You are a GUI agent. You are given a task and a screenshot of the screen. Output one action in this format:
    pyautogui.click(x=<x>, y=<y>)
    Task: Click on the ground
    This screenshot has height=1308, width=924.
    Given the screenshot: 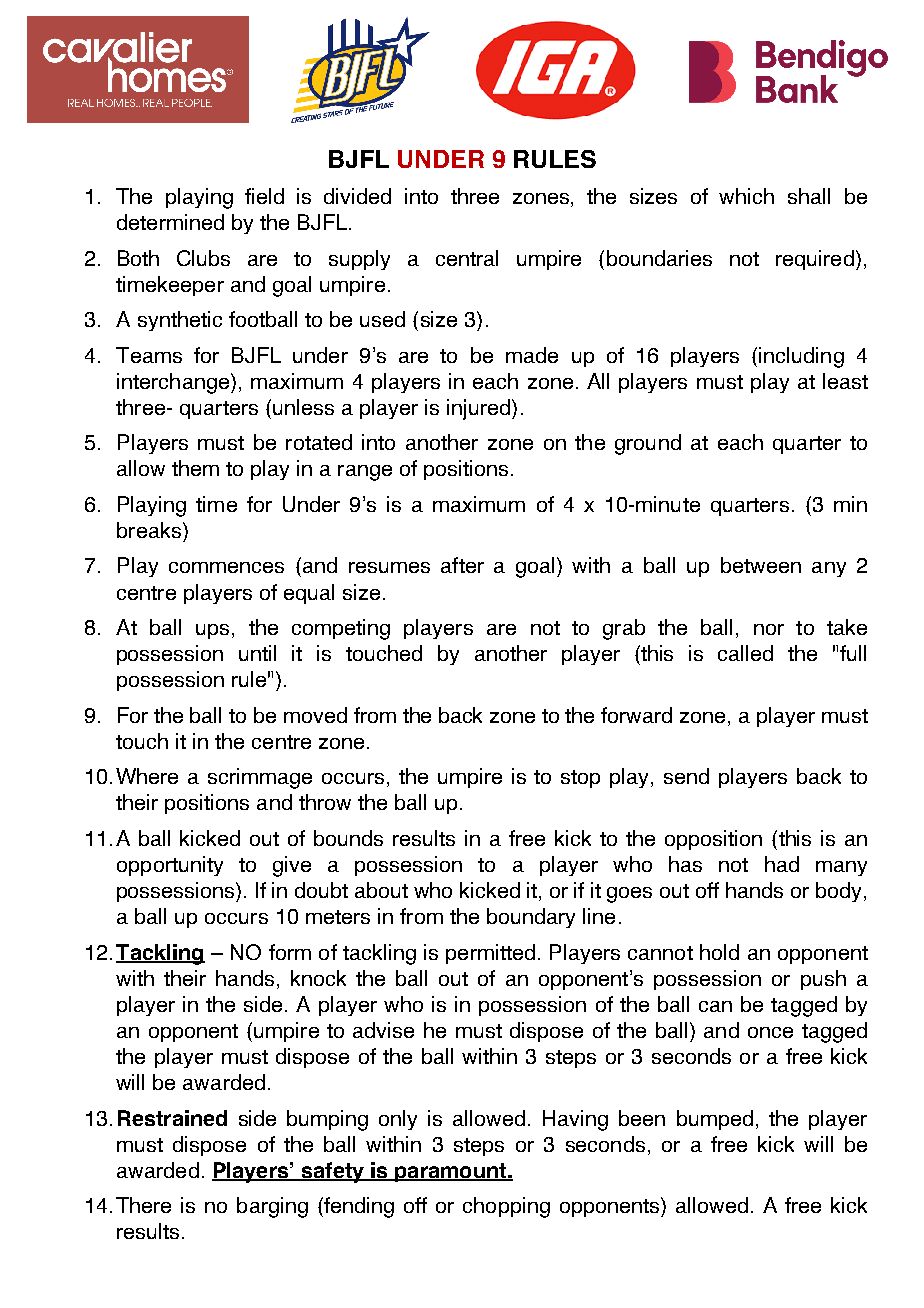 What is the action you would take?
    pyautogui.click(x=648, y=444)
